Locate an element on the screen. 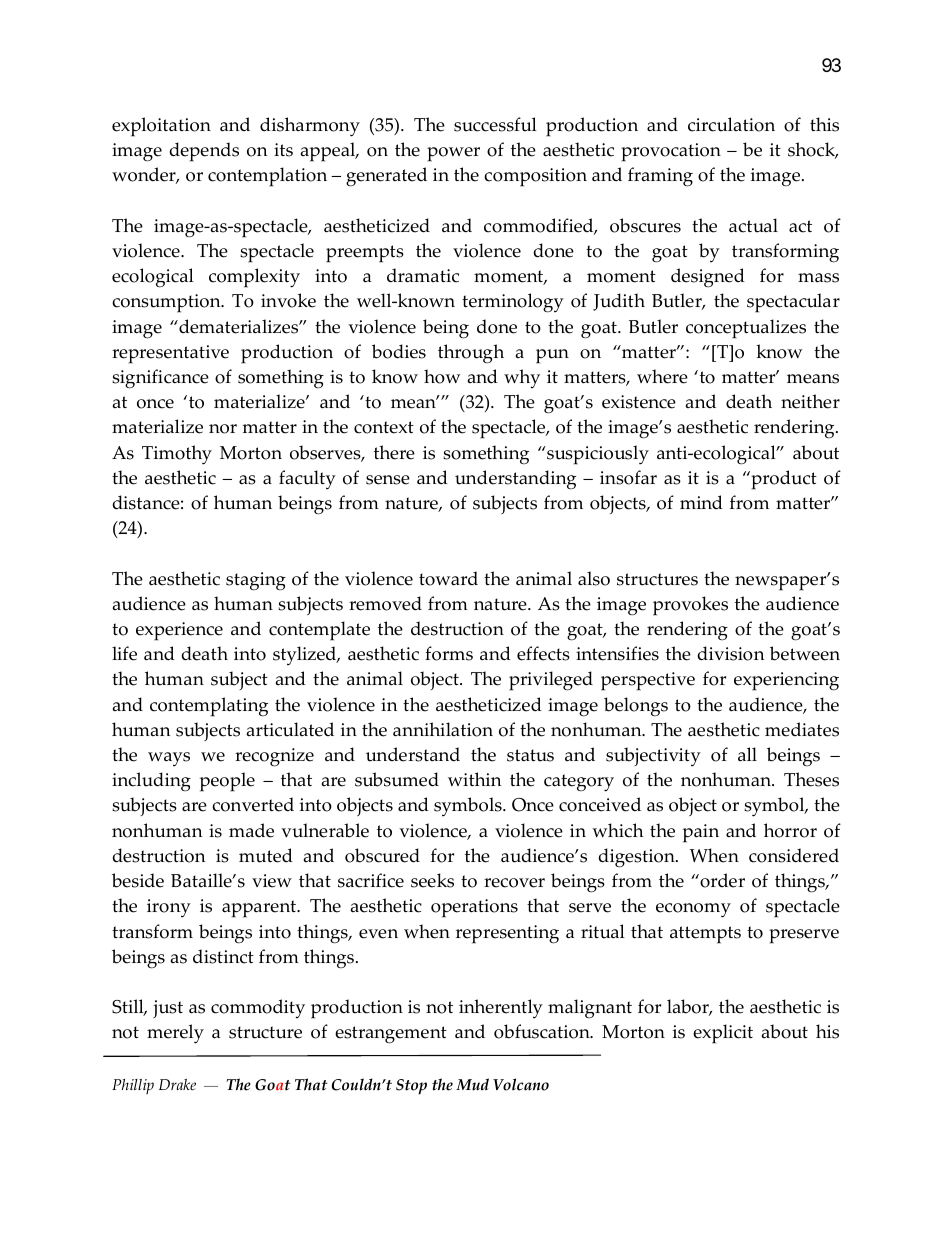  circulation is located at coordinates (731, 124).
